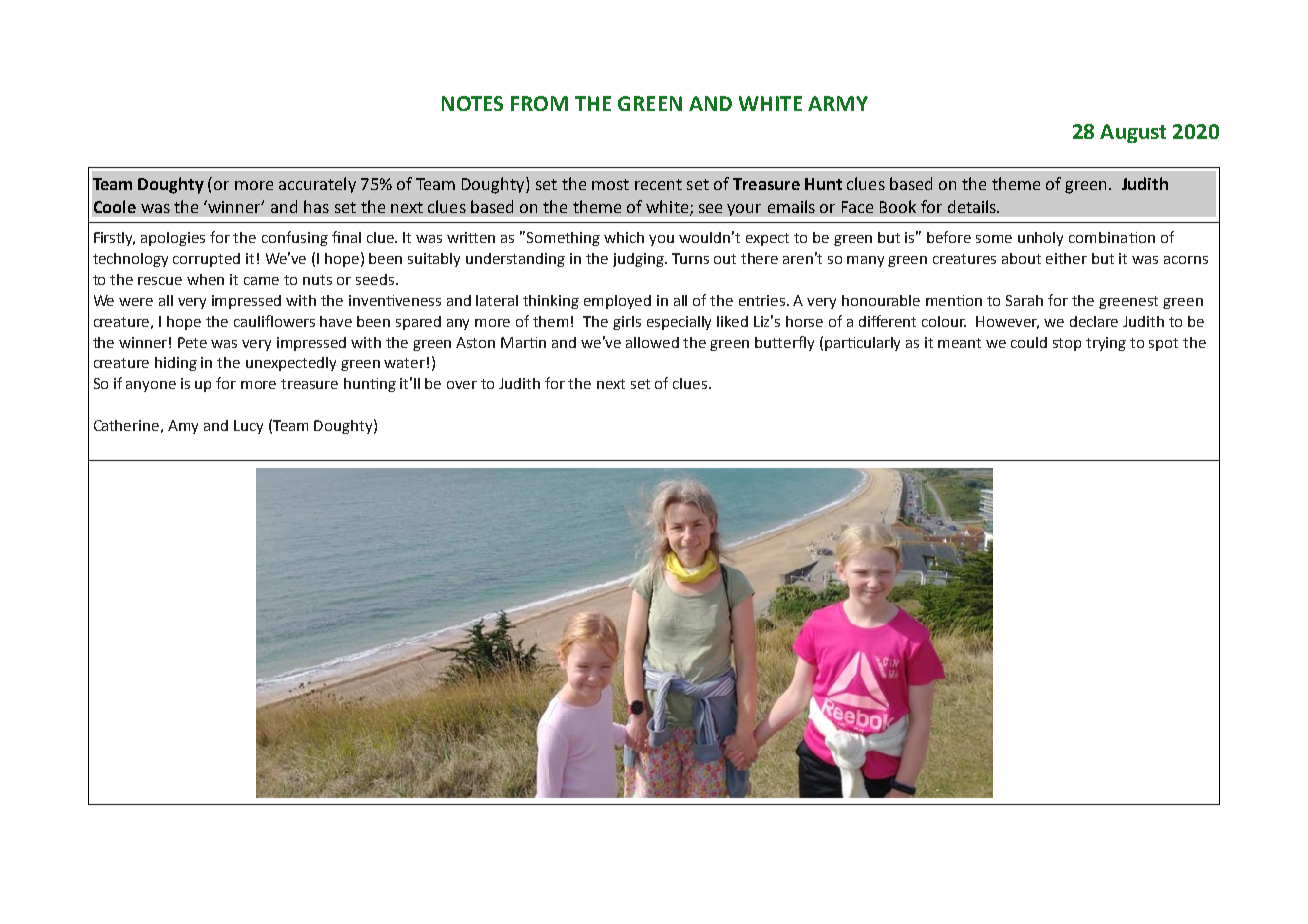 The height and width of the document is (924, 1308). I want to click on NOTES, so click(472, 103).
